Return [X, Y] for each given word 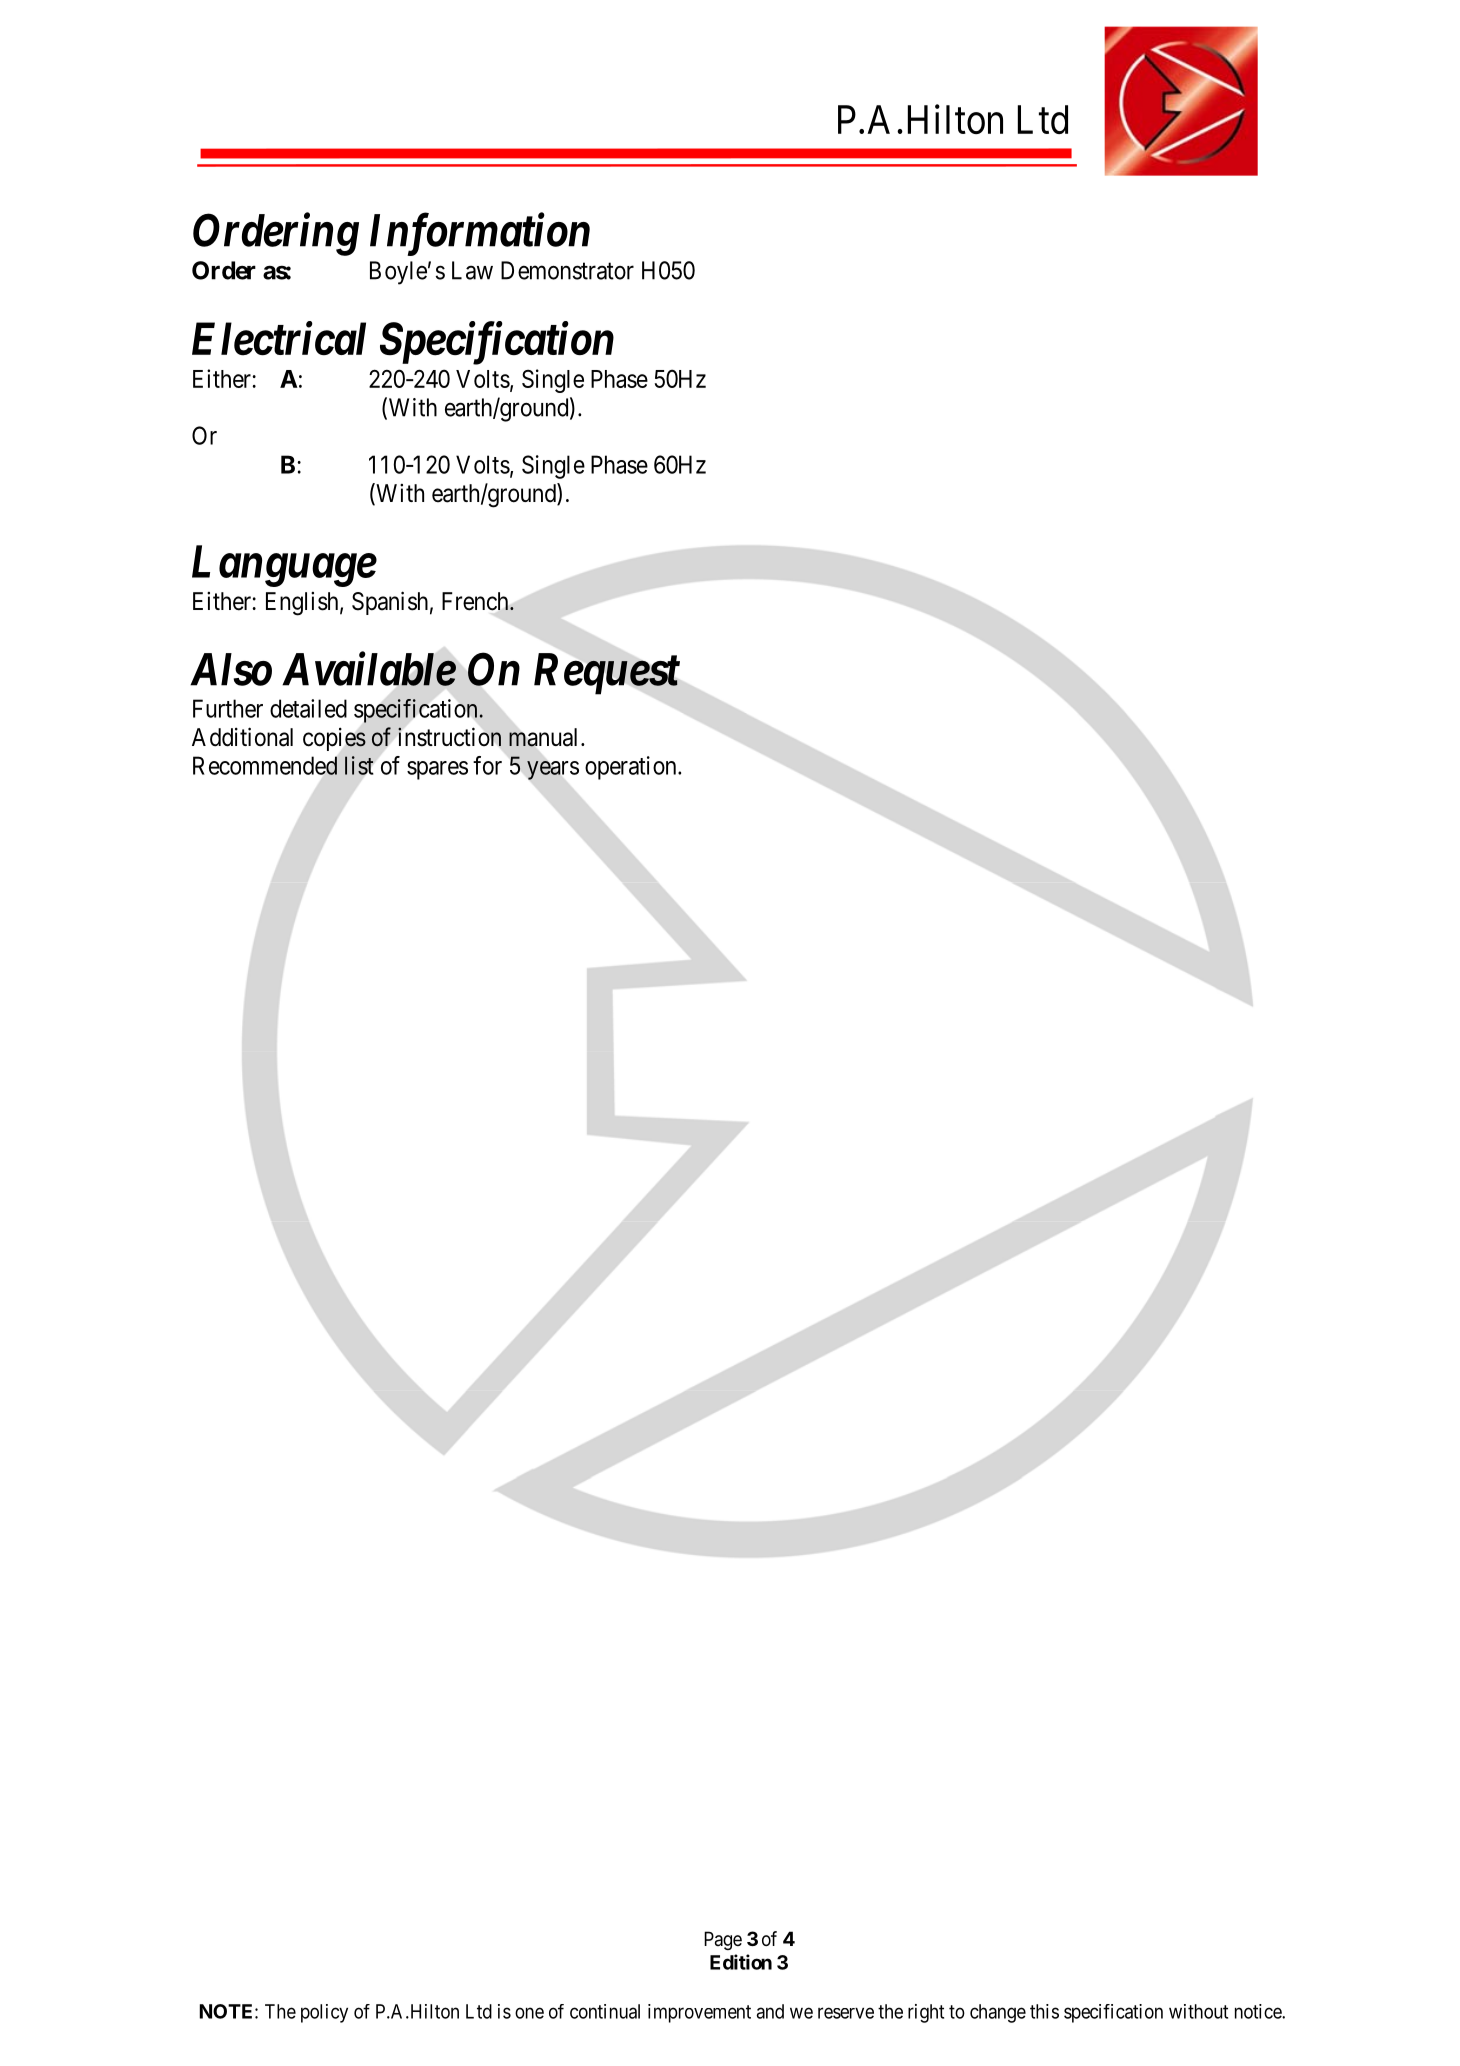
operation [632, 768]
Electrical [279, 338]
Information [480, 234]
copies [334, 739]
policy [324, 2013]
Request [607, 674]
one [529, 2013]
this [1044, 2011]
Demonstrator [567, 270]
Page [723, 1940]
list [359, 765]
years [553, 770]
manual [545, 737]
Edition [741, 1962]
